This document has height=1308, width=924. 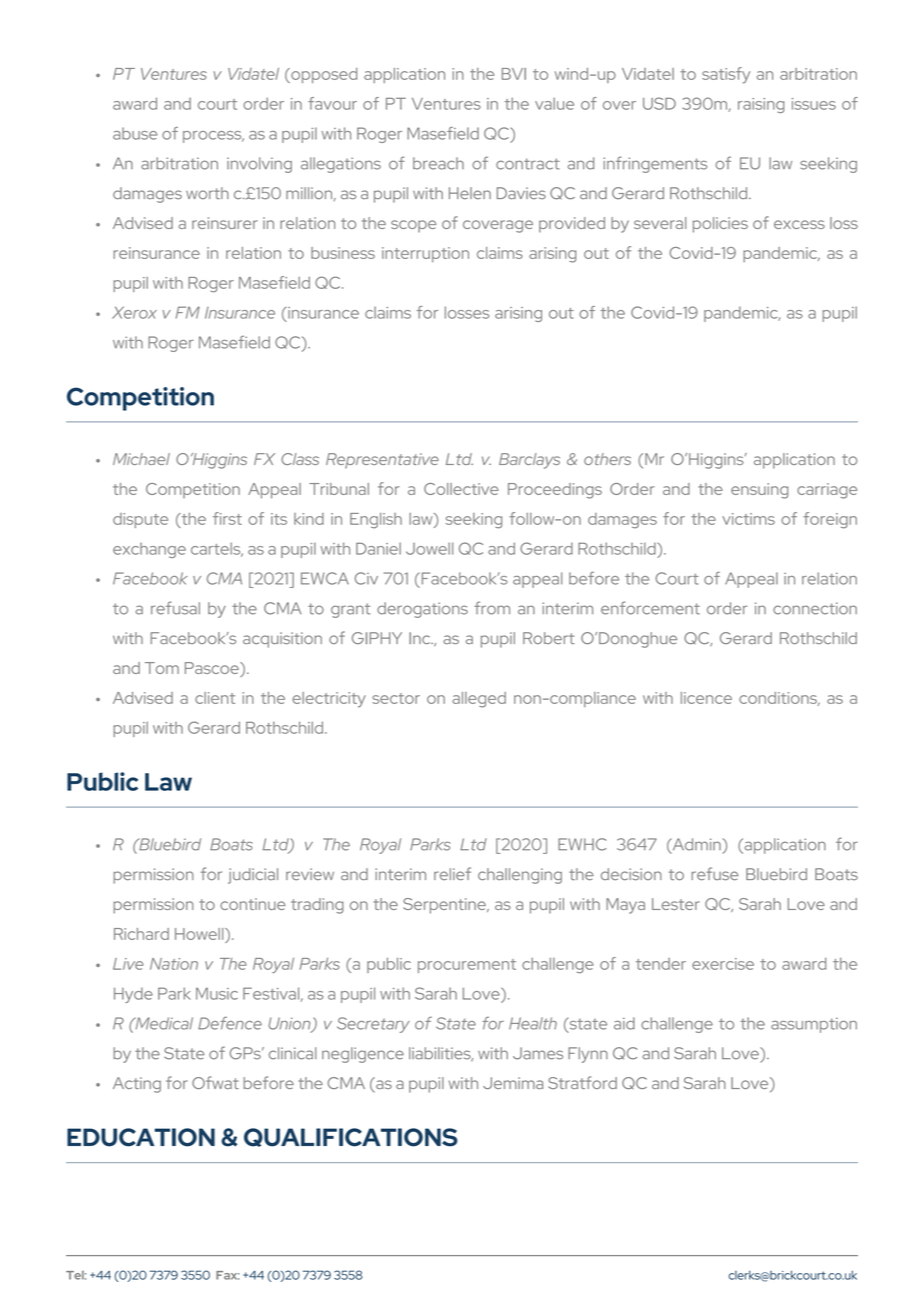 What do you see at coordinates (720, 225) in the document?
I see `policies` at bounding box center [720, 225].
